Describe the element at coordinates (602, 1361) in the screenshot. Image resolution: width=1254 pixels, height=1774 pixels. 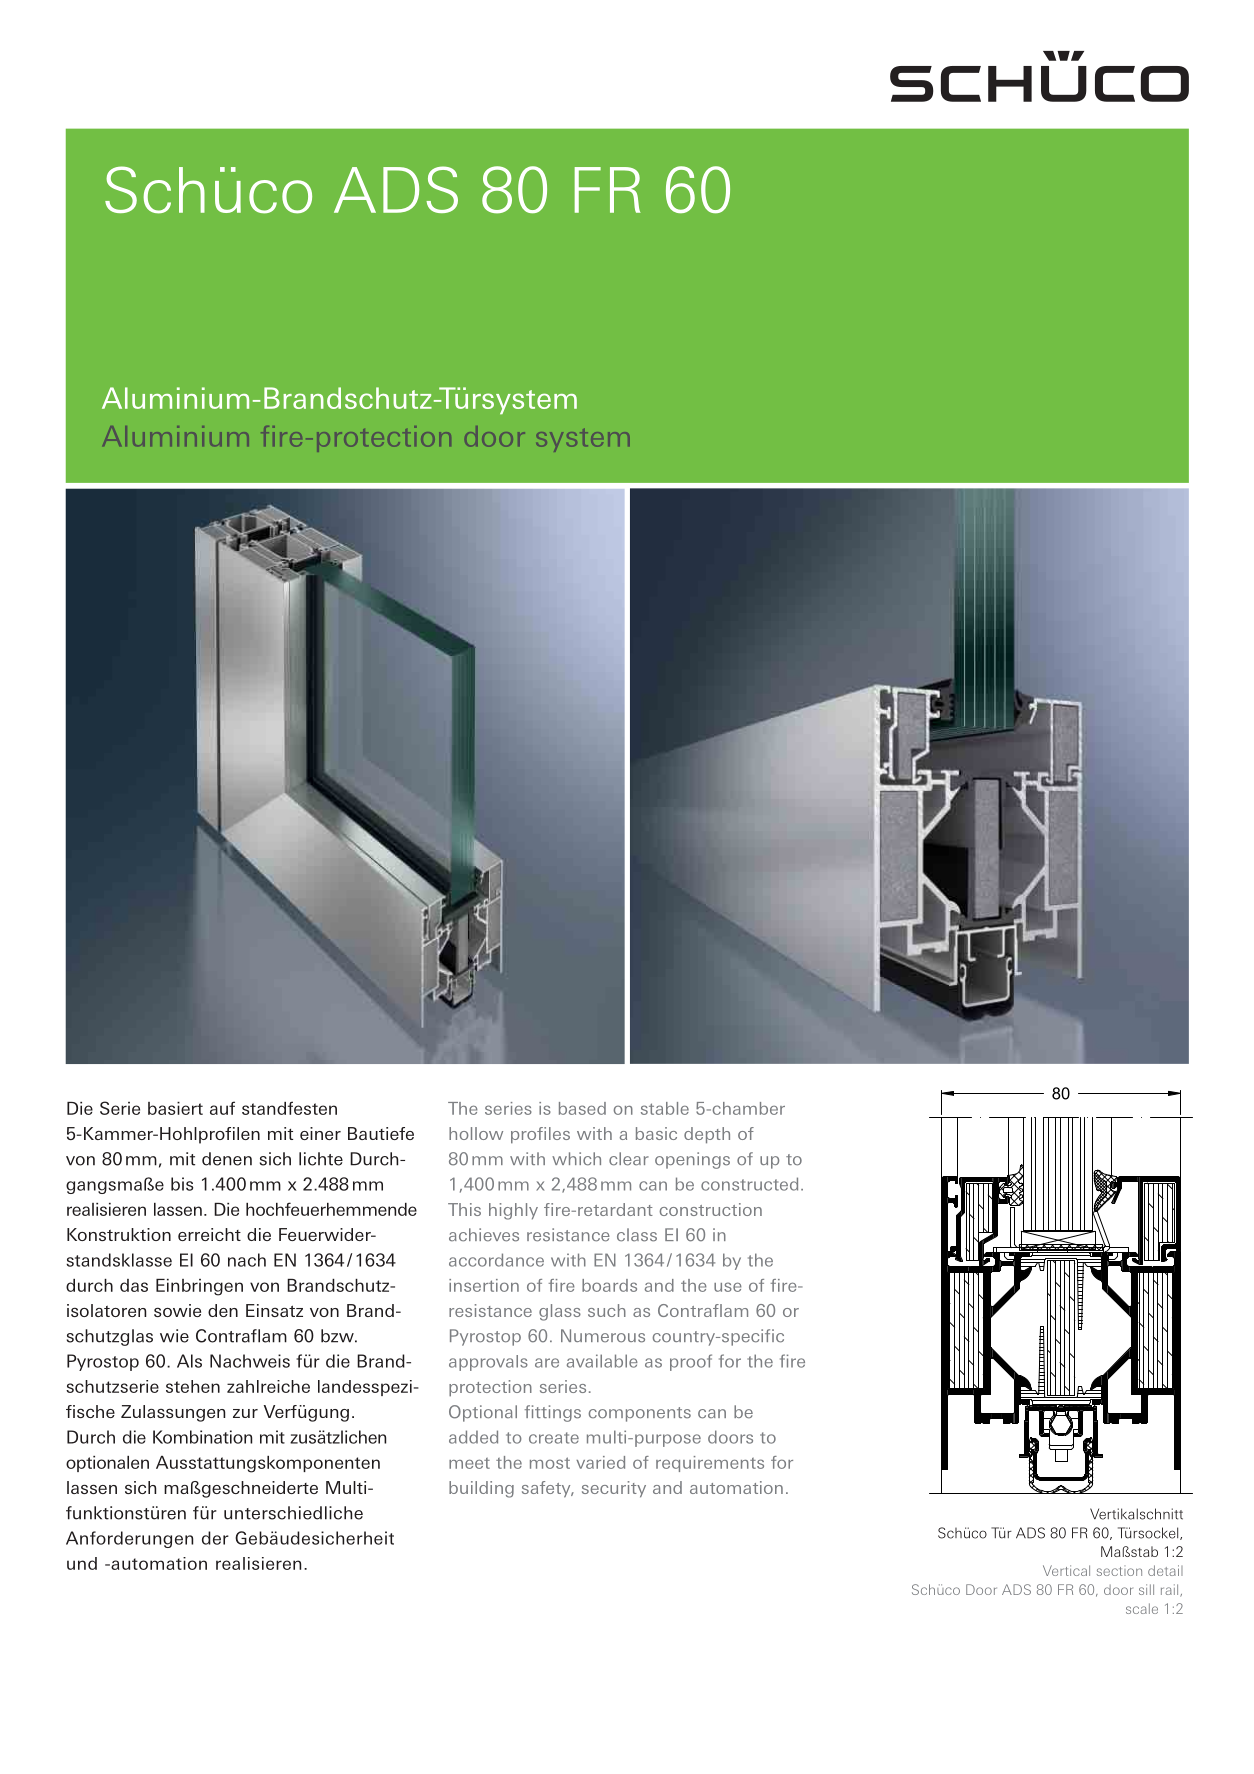
I see `available` at that location.
